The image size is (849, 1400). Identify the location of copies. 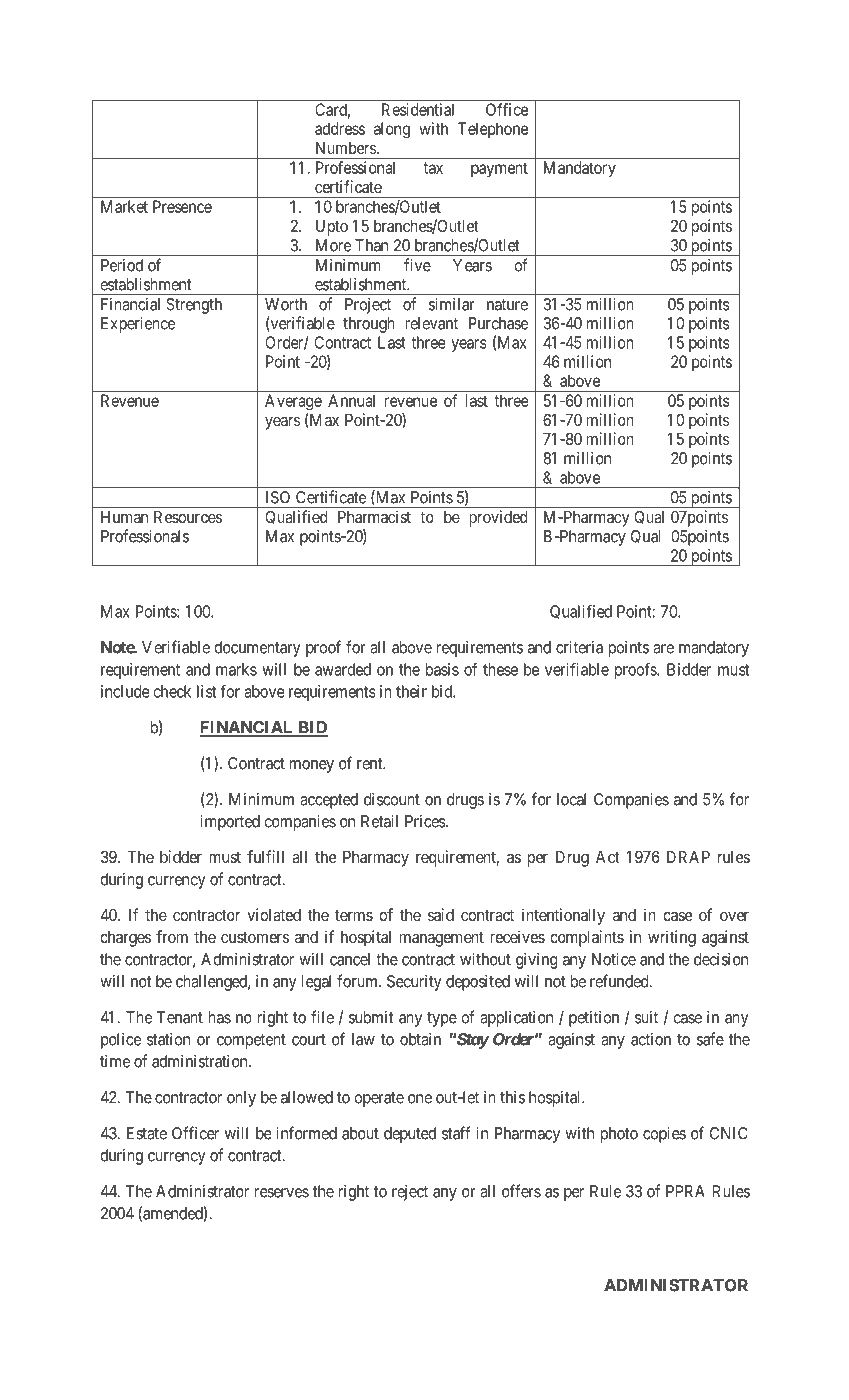
(664, 1135).
